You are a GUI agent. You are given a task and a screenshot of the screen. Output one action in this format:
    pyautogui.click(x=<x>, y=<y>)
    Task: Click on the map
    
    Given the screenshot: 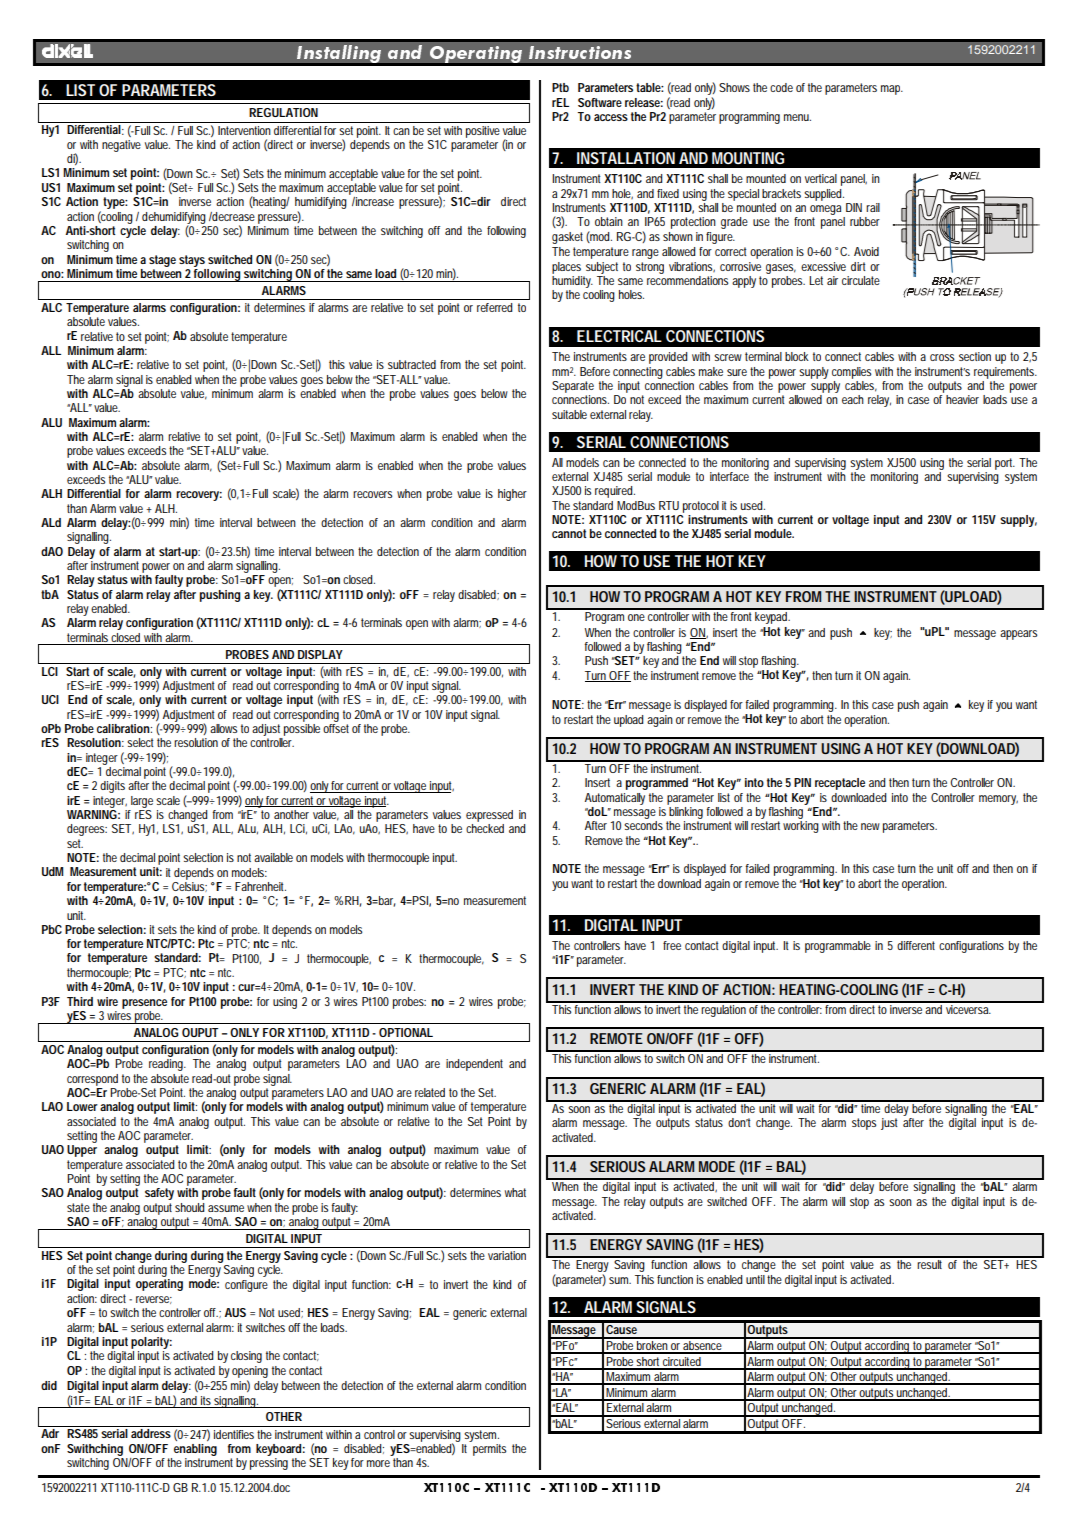 What is the action you would take?
    pyautogui.click(x=892, y=90)
